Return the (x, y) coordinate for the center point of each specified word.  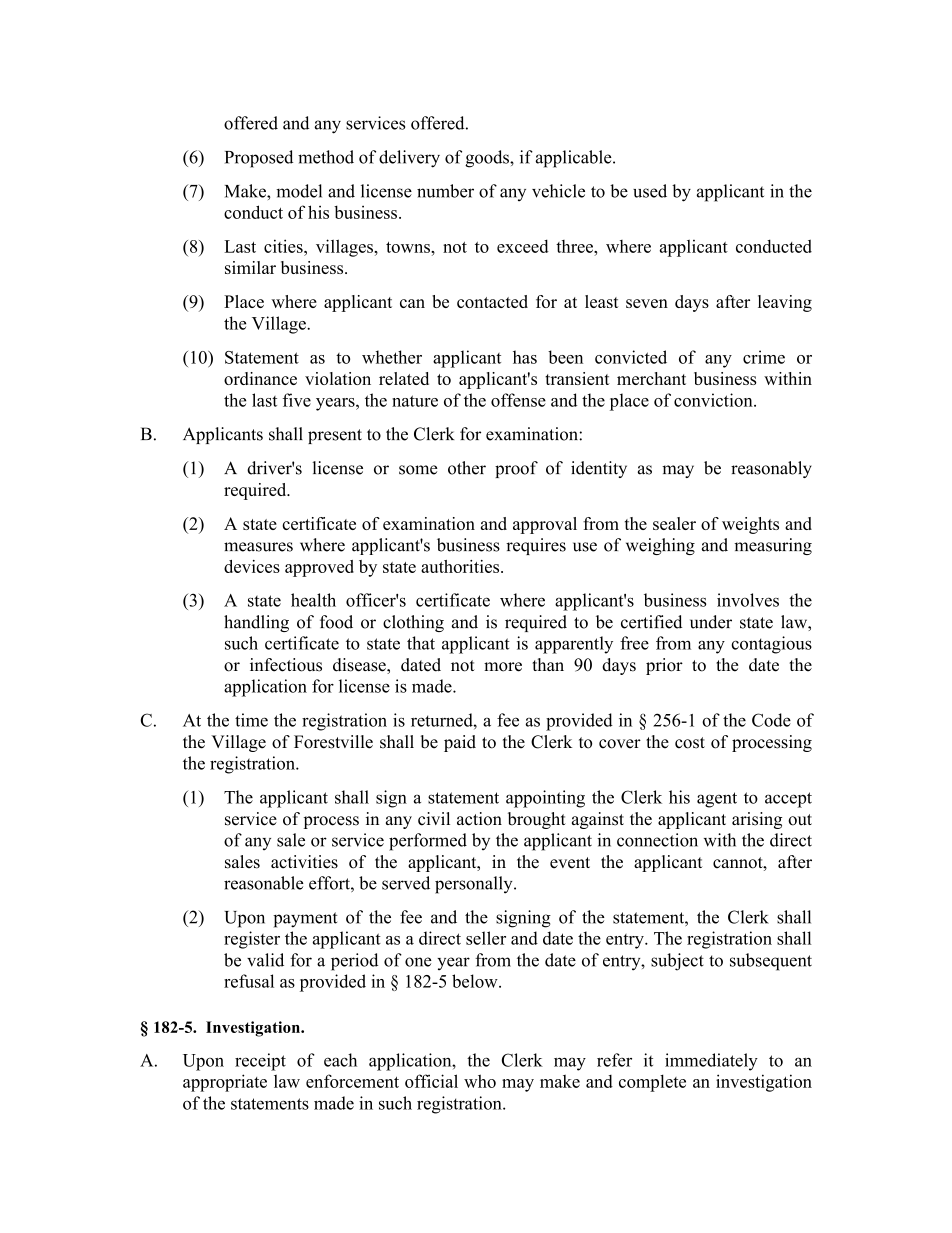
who (480, 1081)
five (297, 400)
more (503, 667)
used (650, 191)
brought (537, 820)
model (299, 191)
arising (757, 820)
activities (304, 862)
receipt (260, 1062)
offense (518, 400)
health (313, 600)
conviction (714, 400)
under (711, 622)
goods (488, 159)
